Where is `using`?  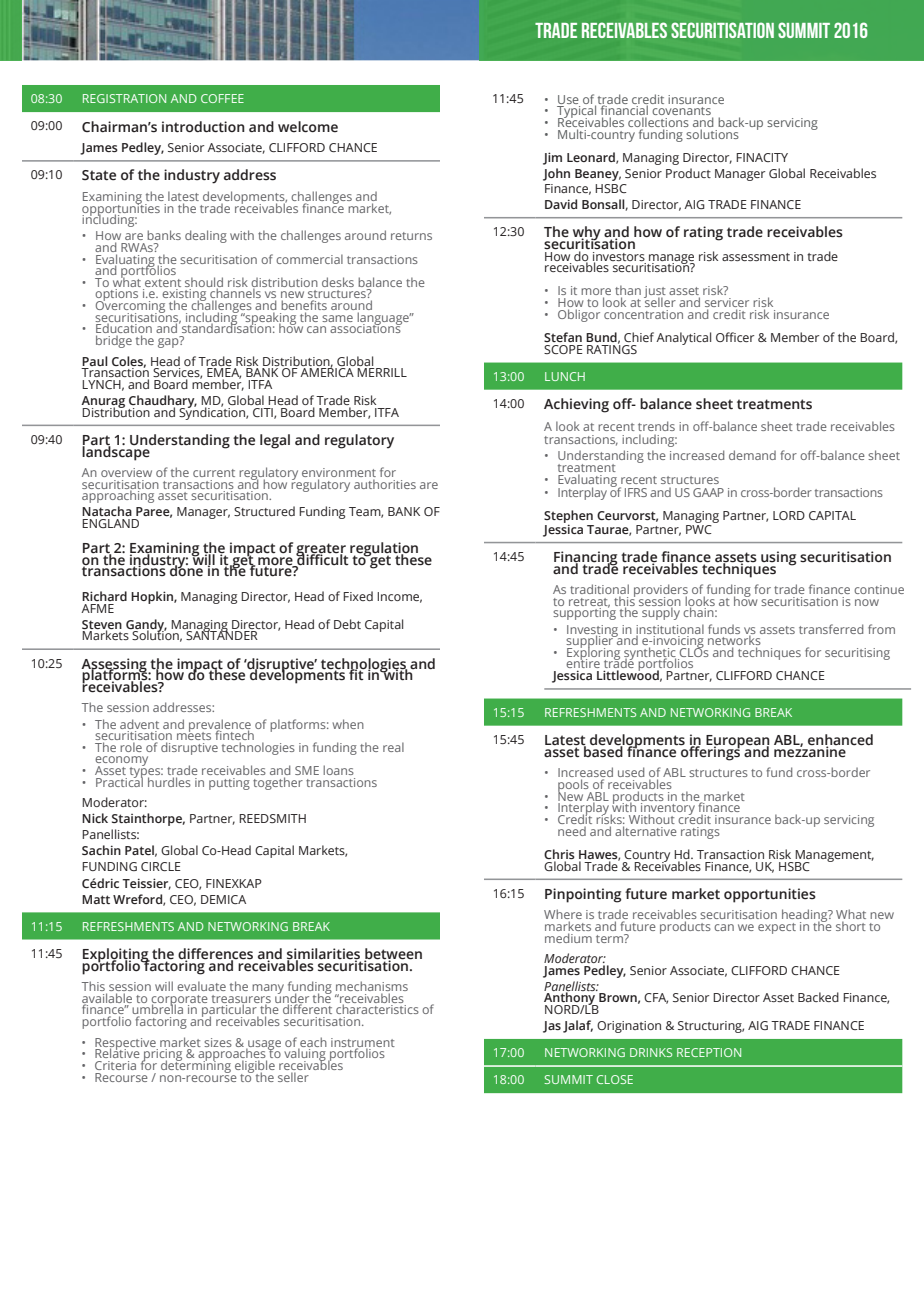
using is located at coordinates (777, 559).
